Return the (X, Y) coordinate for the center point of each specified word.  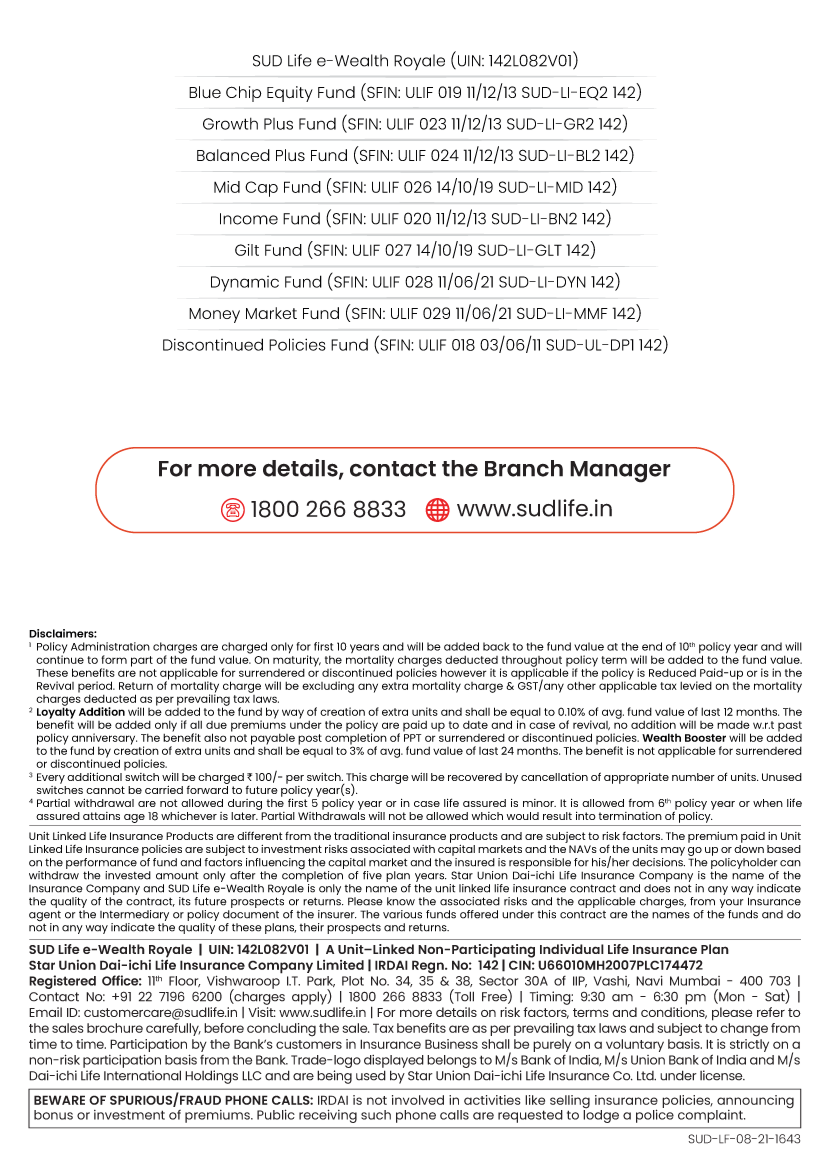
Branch (524, 468)
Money (214, 315)
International (142, 1075)
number (693, 777)
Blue (205, 92)
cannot (105, 790)
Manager (620, 472)
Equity (290, 94)
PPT (412, 738)
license (722, 1075)
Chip (243, 94)
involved (418, 1100)
